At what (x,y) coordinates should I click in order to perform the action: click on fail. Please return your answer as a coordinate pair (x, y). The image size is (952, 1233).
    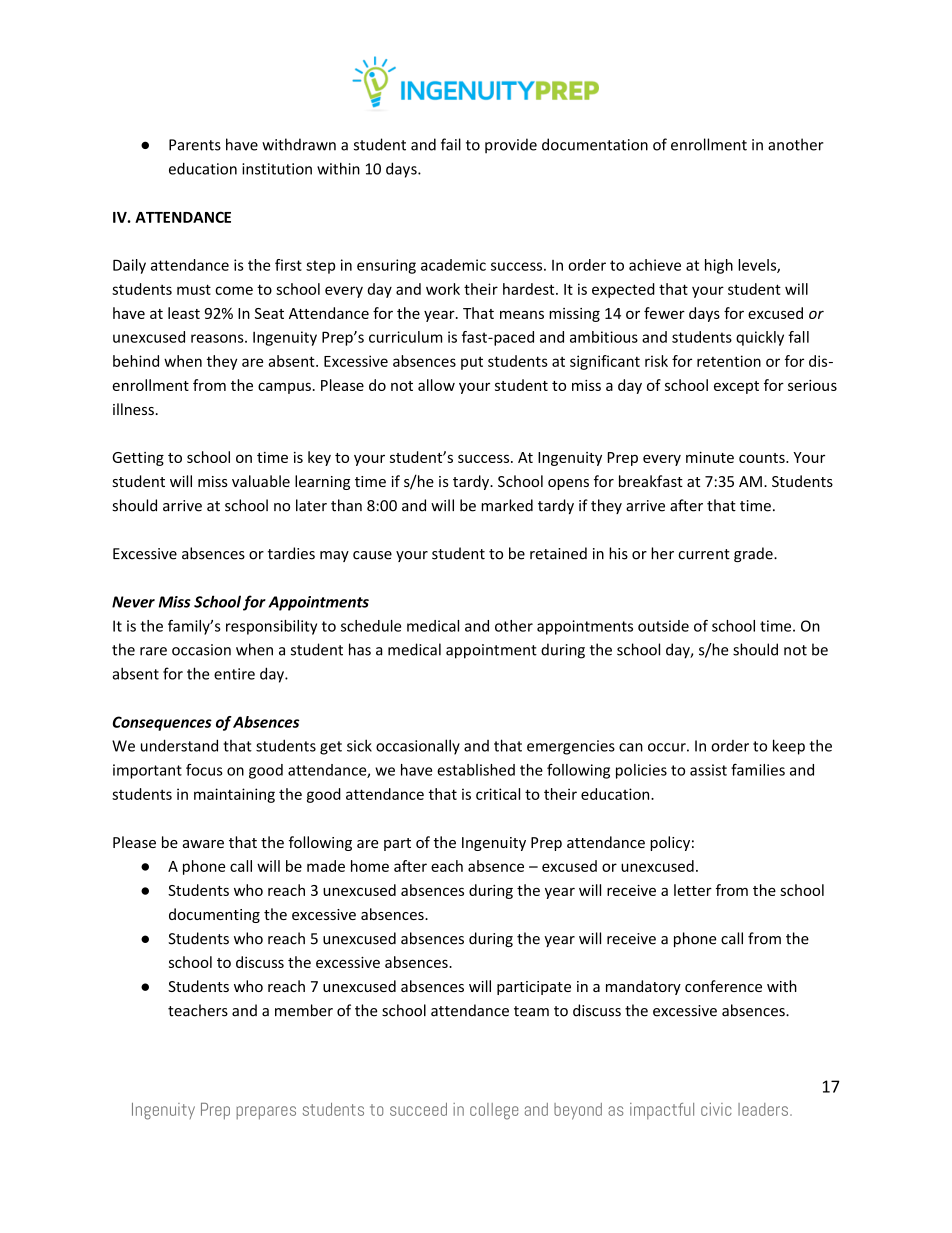
    Looking at the image, I should click on (451, 144).
